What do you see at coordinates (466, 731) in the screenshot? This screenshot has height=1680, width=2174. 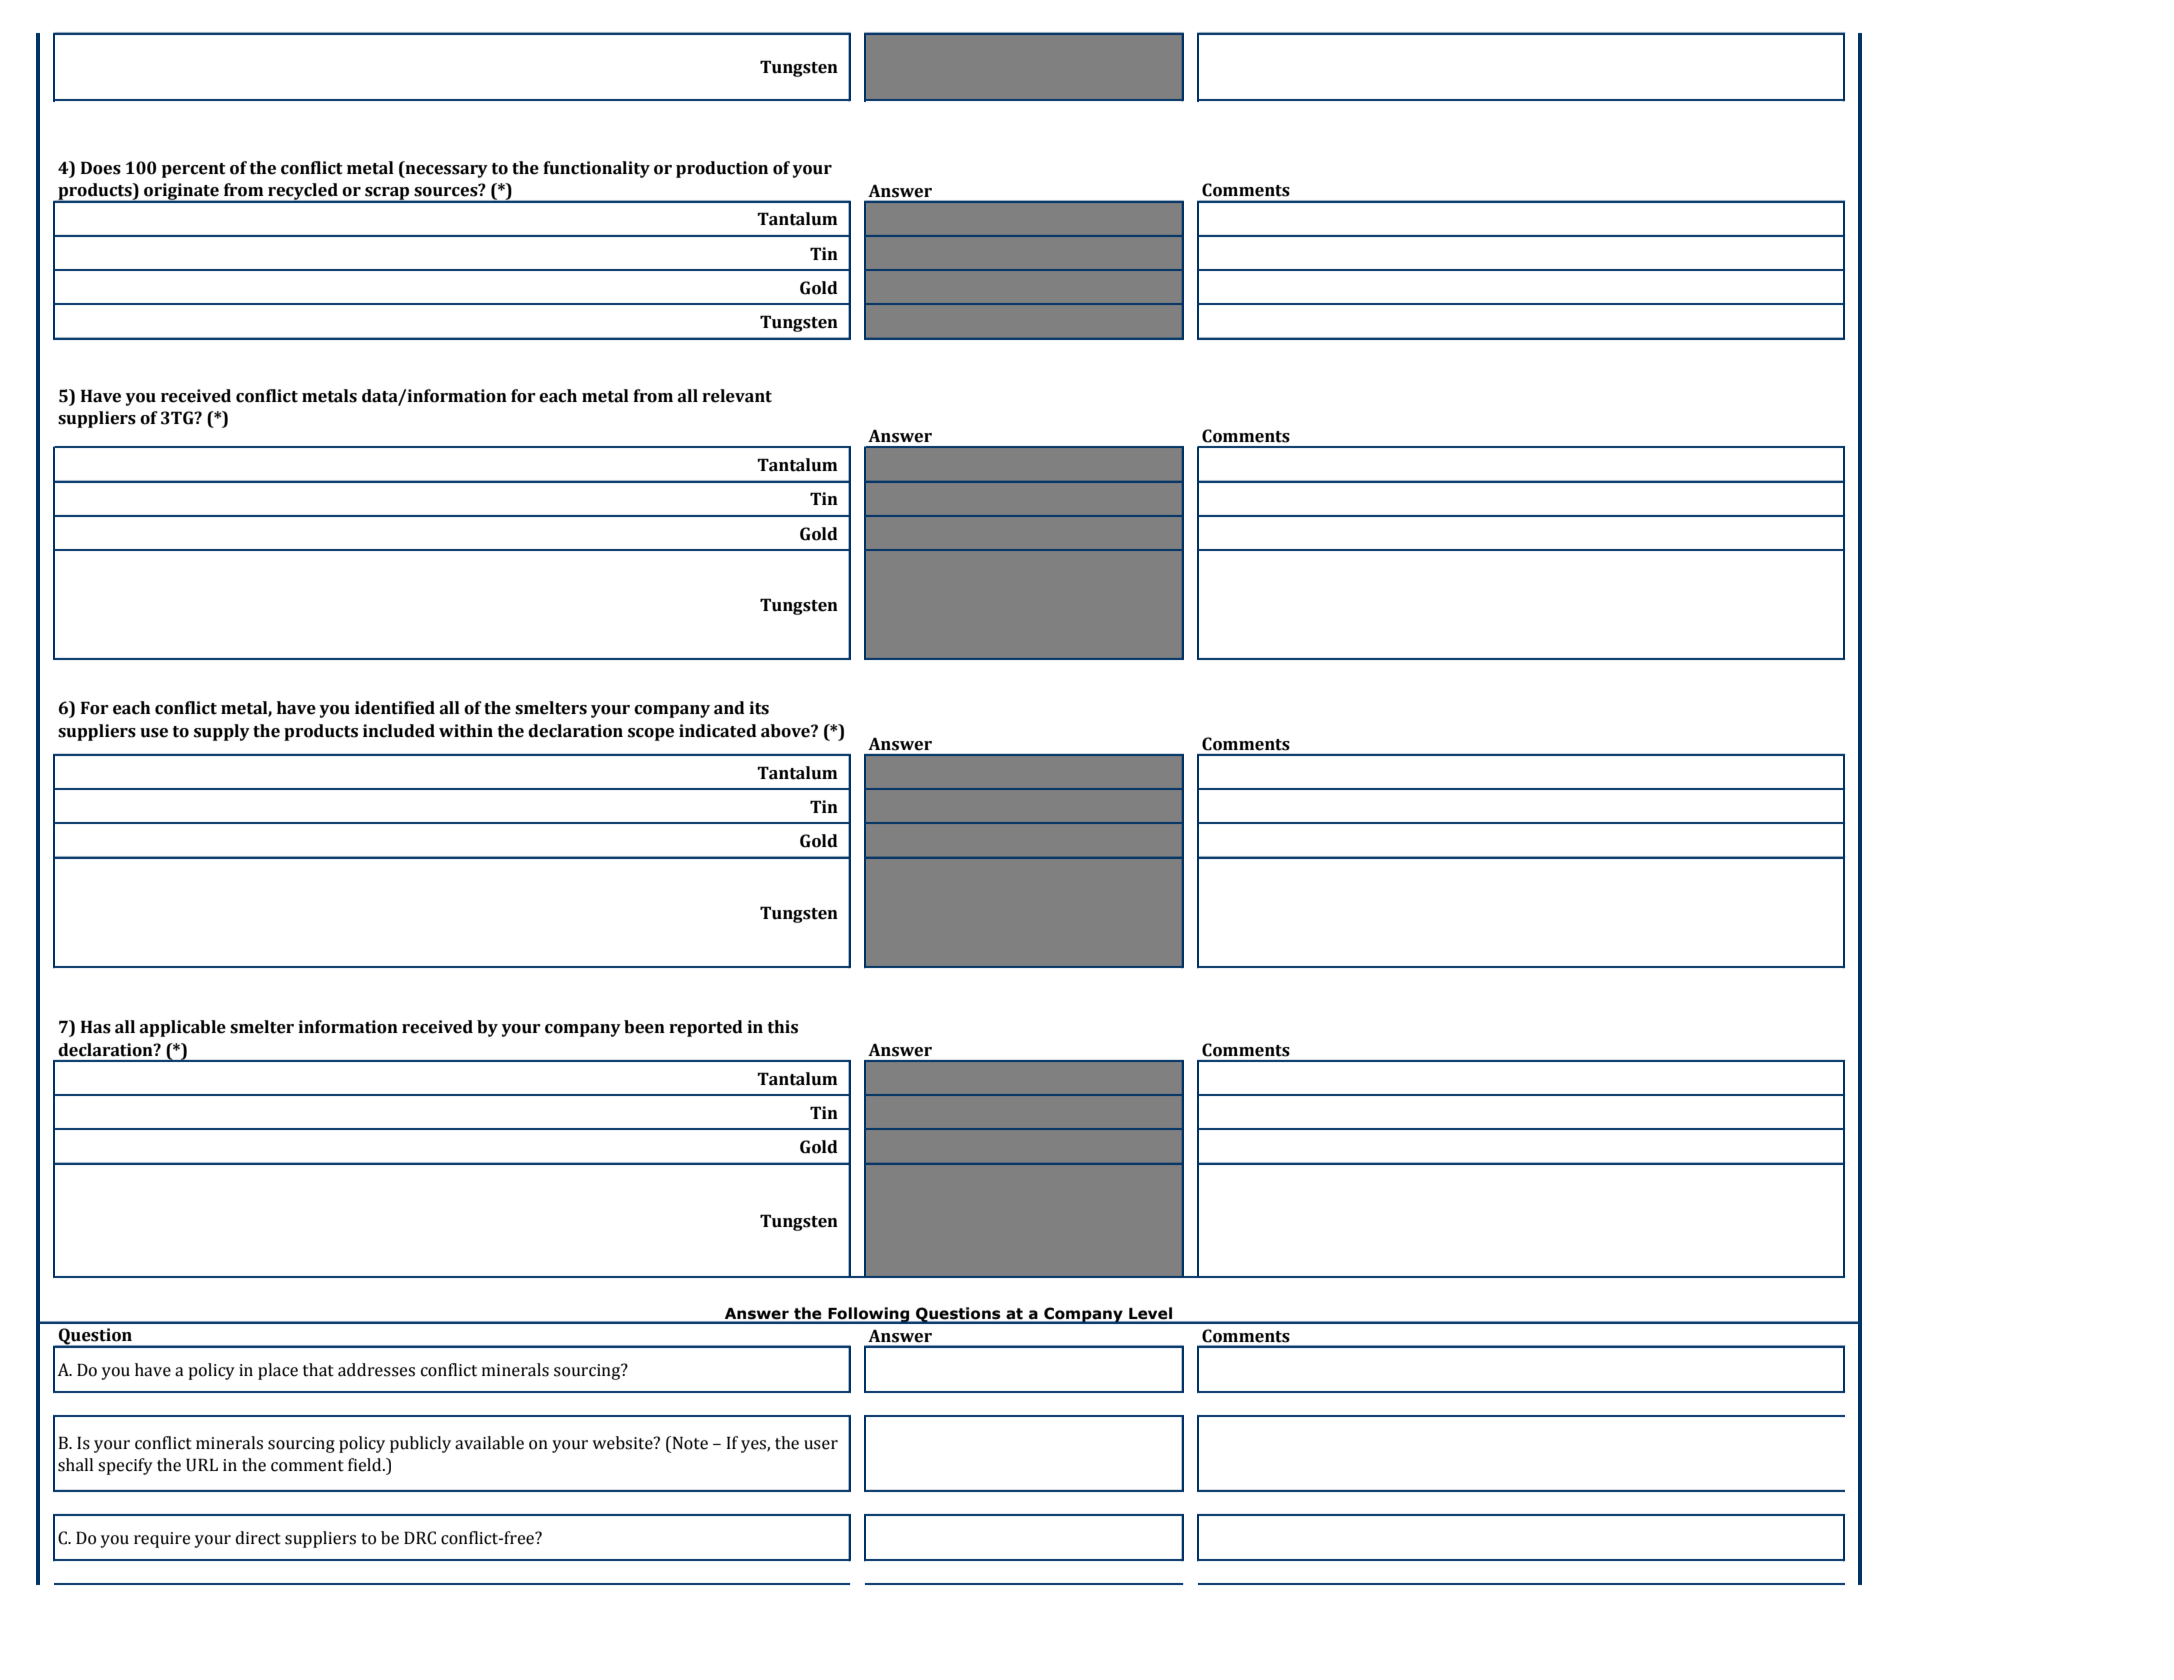 I see `within` at bounding box center [466, 731].
